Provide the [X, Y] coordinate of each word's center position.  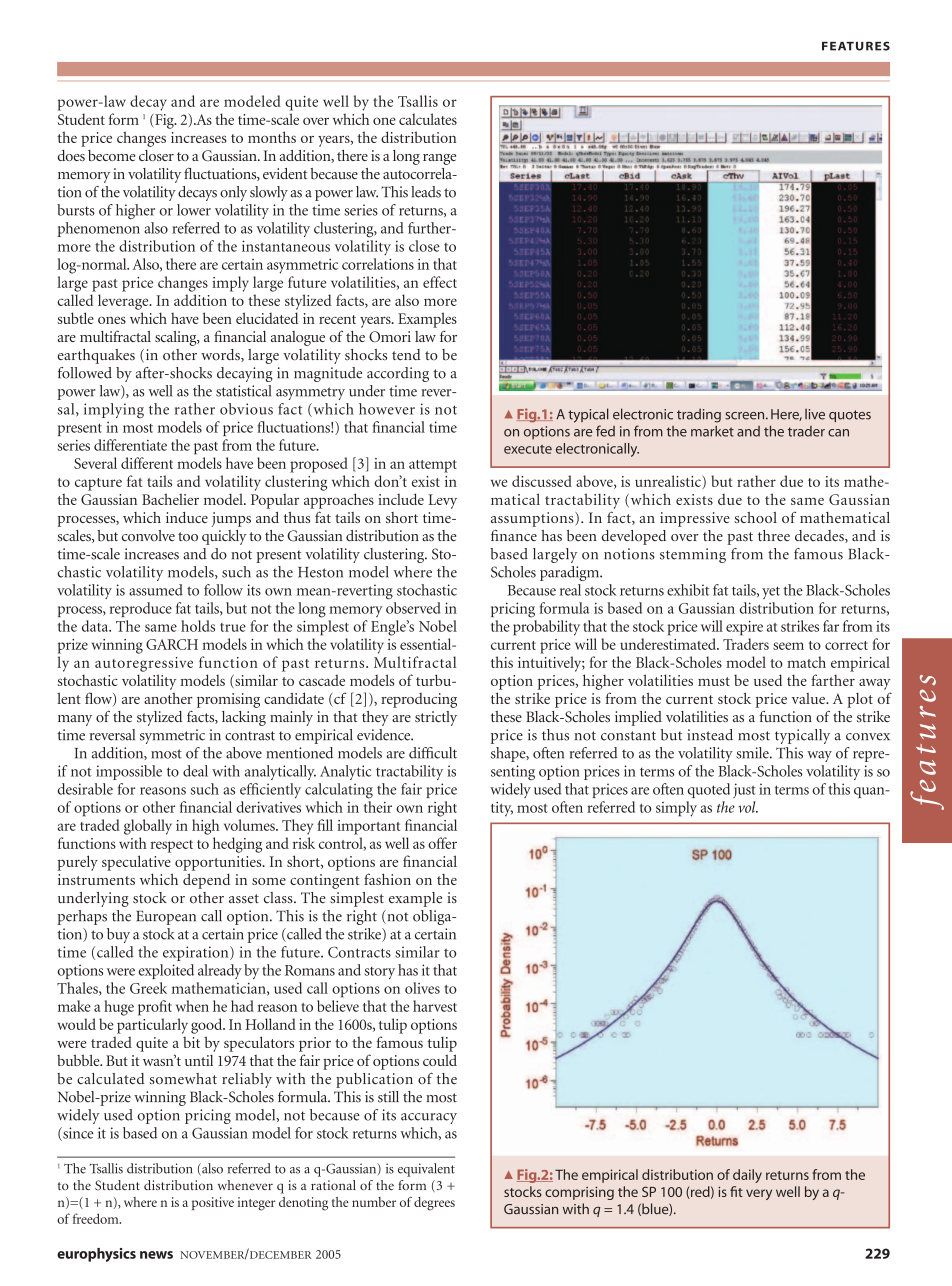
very [759, 1194]
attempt [433, 466]
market [712, 431]
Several [95, 463]
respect [172, 846]
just [744, 790]
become [111, 155]
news [156, 1255]
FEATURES [856, 46]
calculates [428, 119]
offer [442, 843]
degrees [434, 1204]
